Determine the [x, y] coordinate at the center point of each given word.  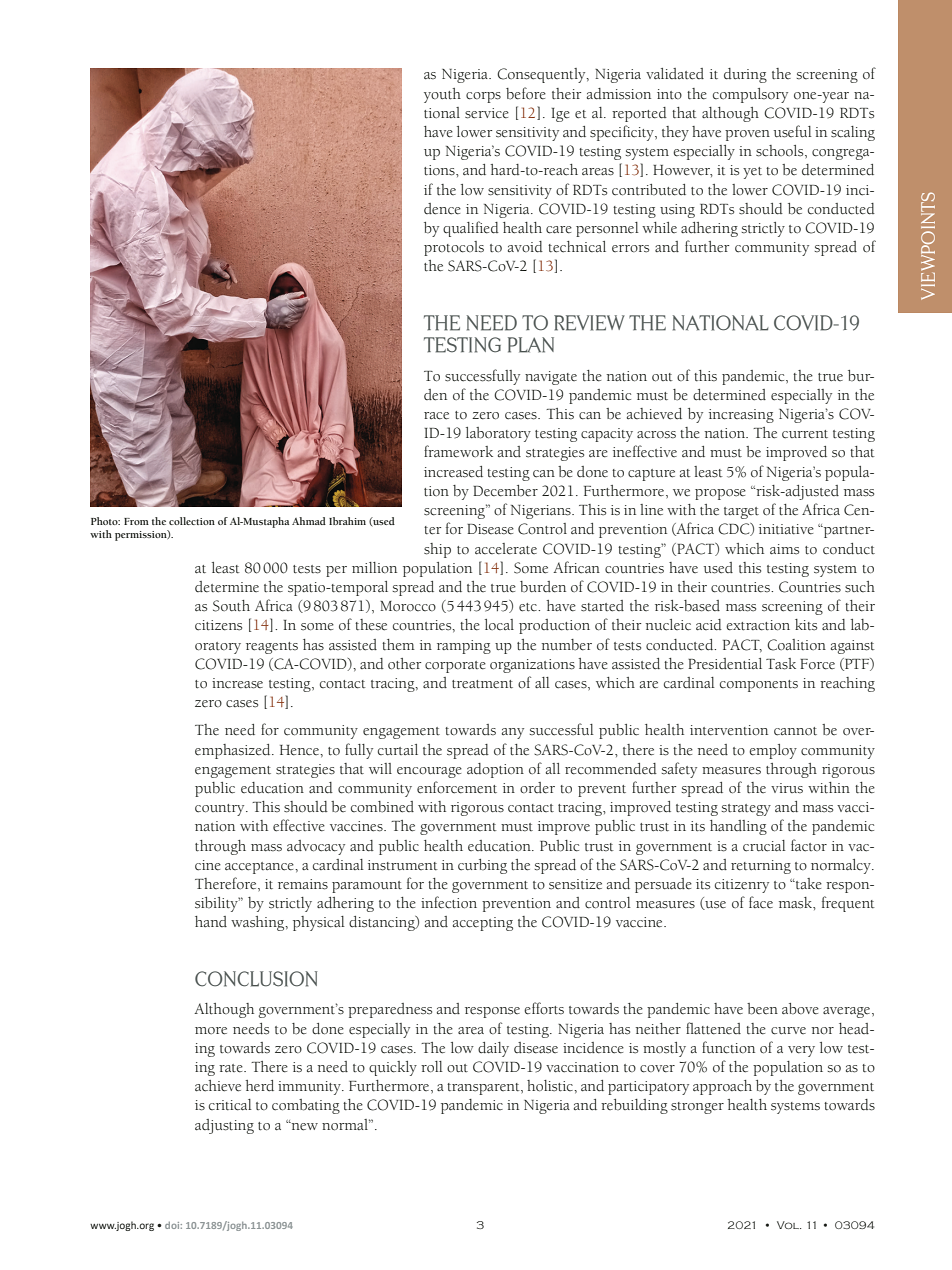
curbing [482, 866]
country [221, 810]
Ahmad [309, 521]
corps [483, 97]
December [505, 491]
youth [442, 95]
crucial [764, 846]
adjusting [224, 1126]
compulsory [750, 95]
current [805, 434]
